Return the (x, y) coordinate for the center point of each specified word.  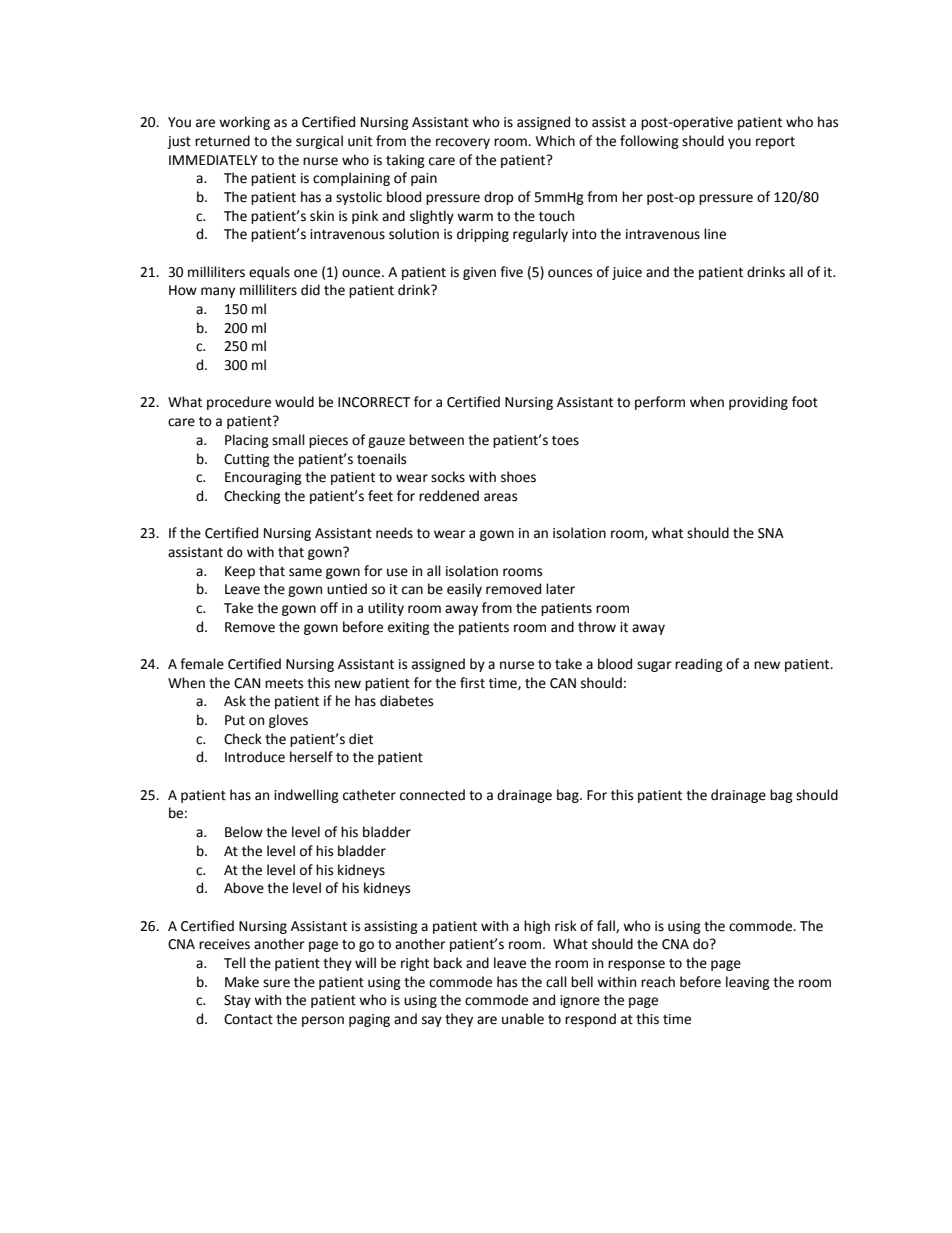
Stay (237, 1001)
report (775, 143)
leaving (748, 983)
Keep (240, 572)
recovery (463, 143)
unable (523, 1019)
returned (222, 141)
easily (464, 590)
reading (699, 665)
